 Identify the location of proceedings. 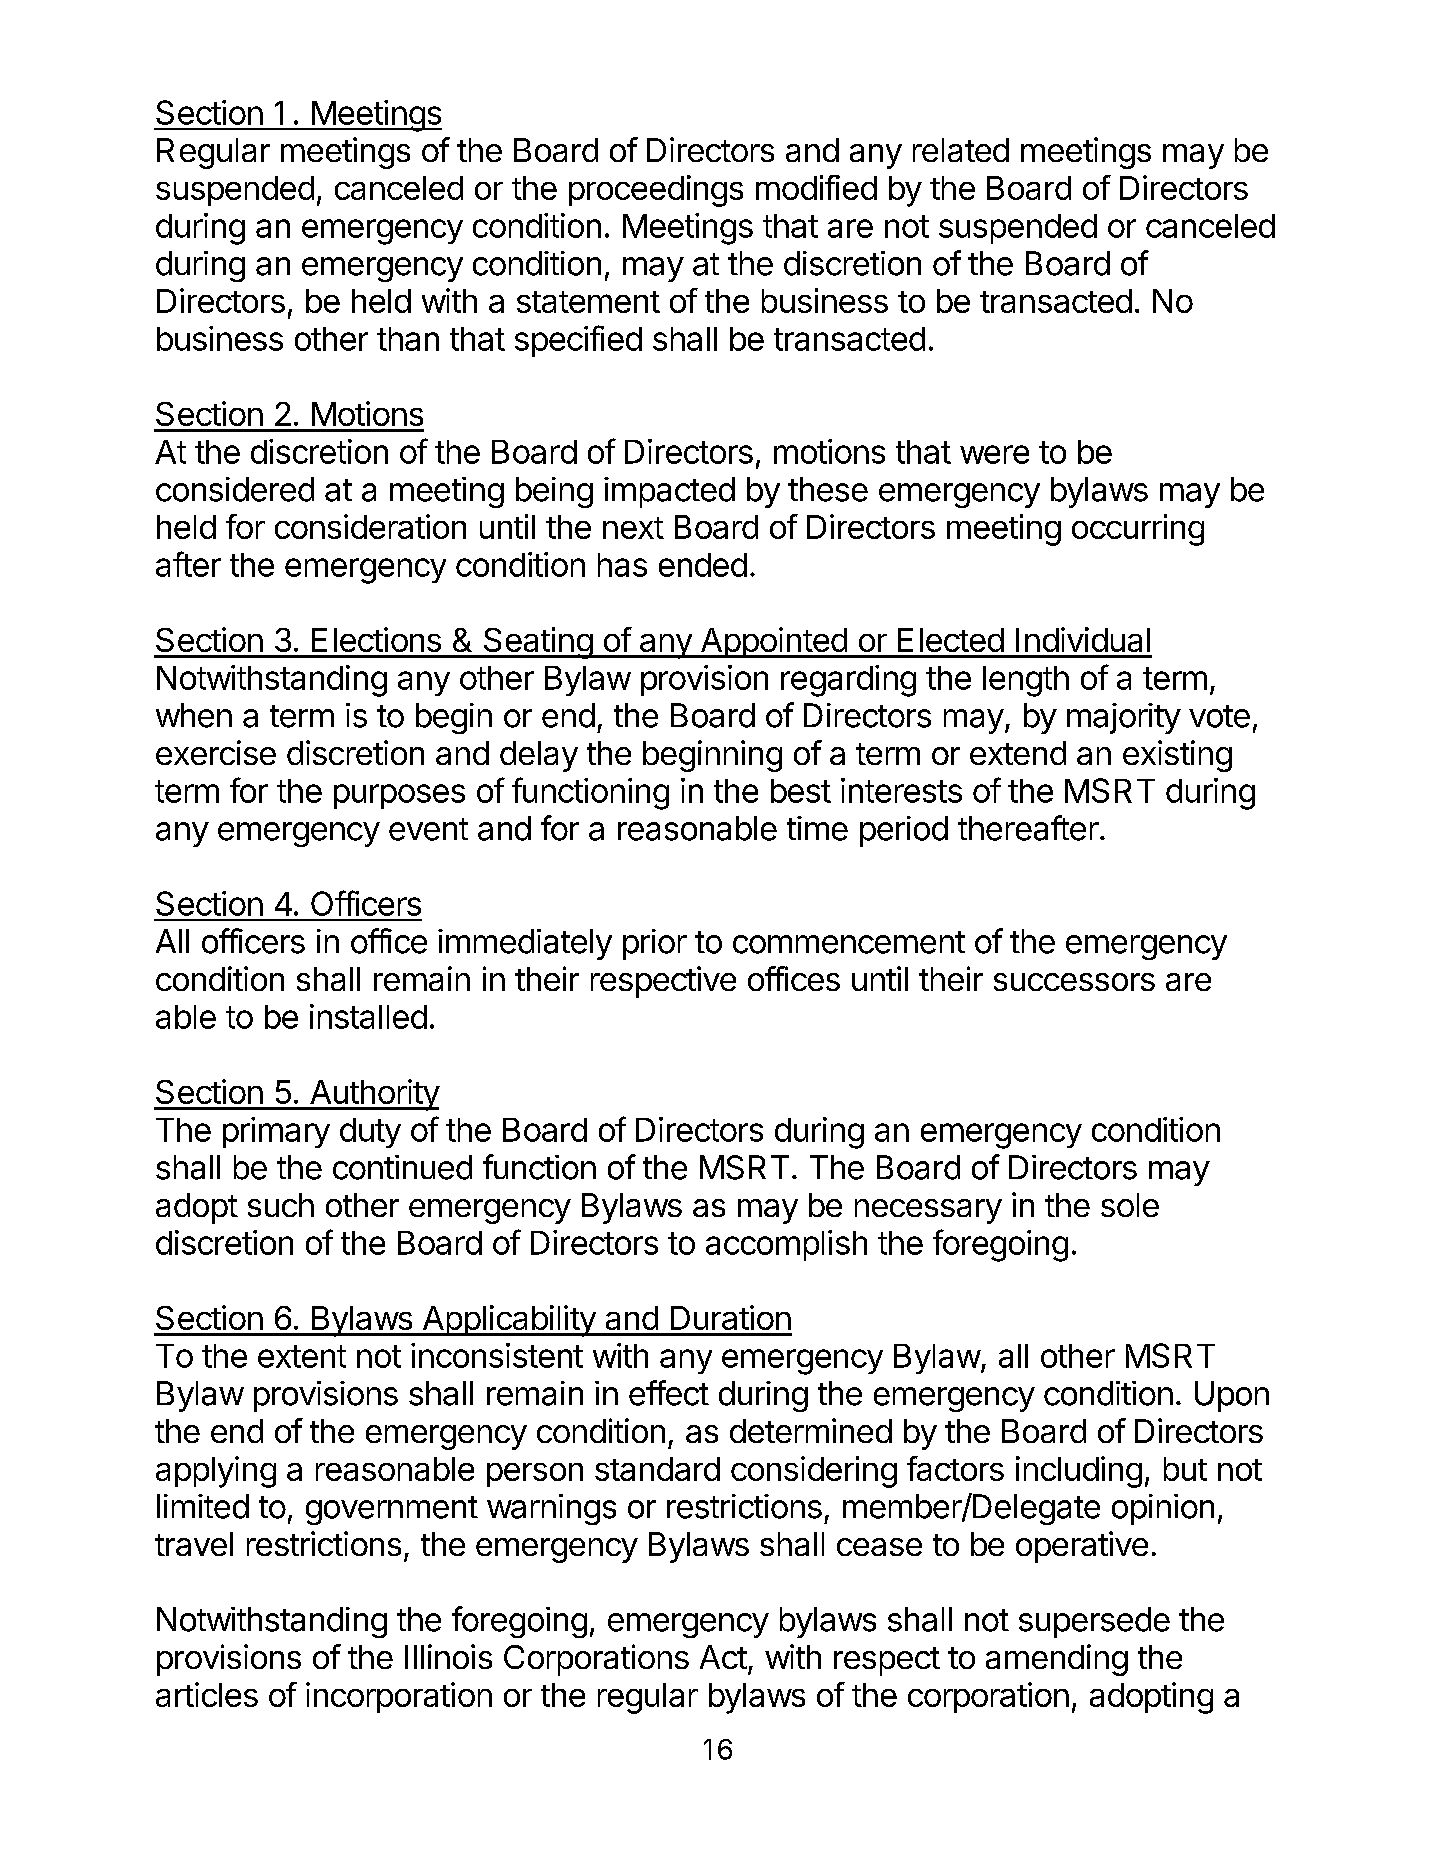
(656, 191).
